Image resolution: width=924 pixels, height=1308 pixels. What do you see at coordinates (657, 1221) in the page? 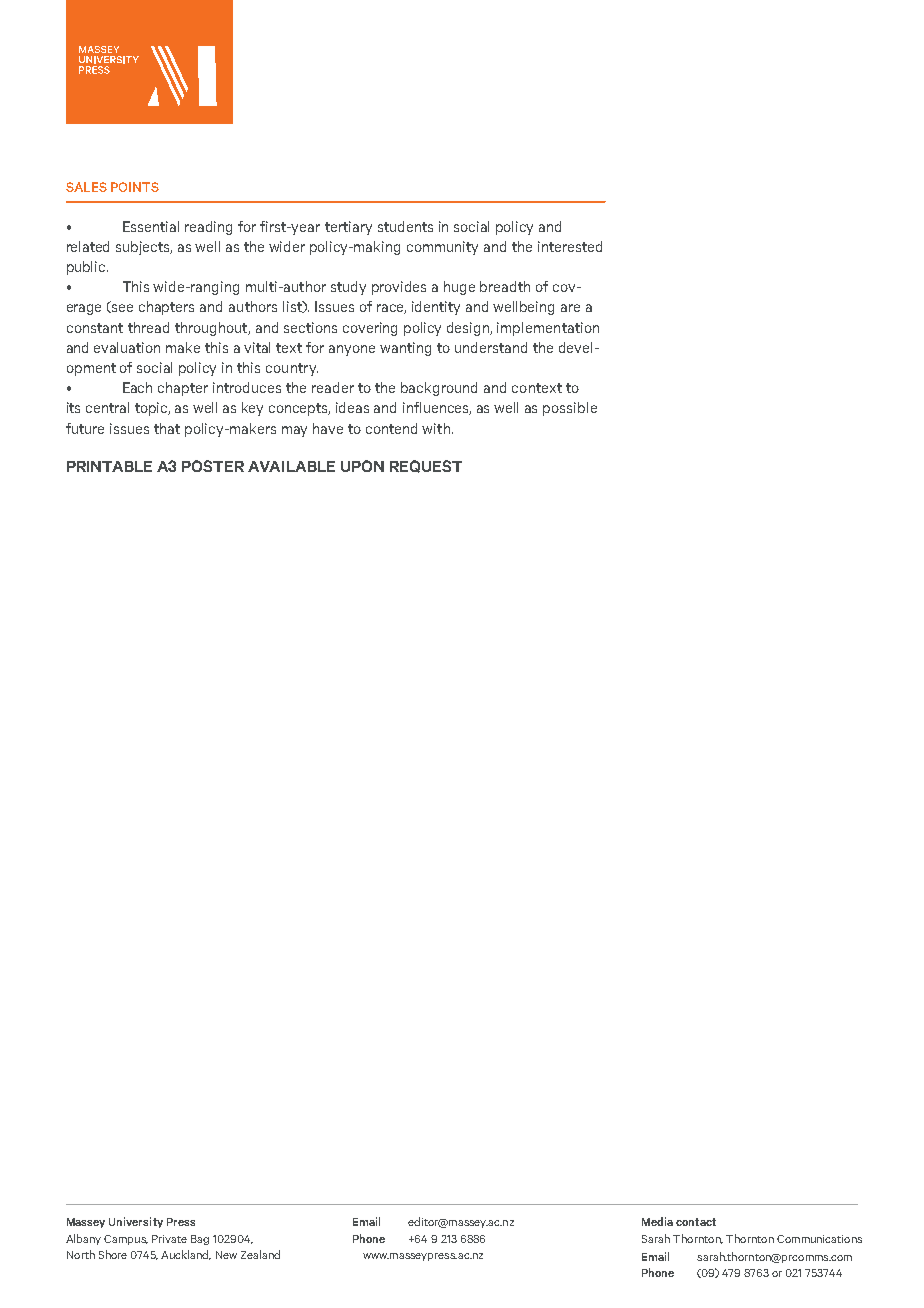
I see `Media` at bounding box center [657, 1221].
